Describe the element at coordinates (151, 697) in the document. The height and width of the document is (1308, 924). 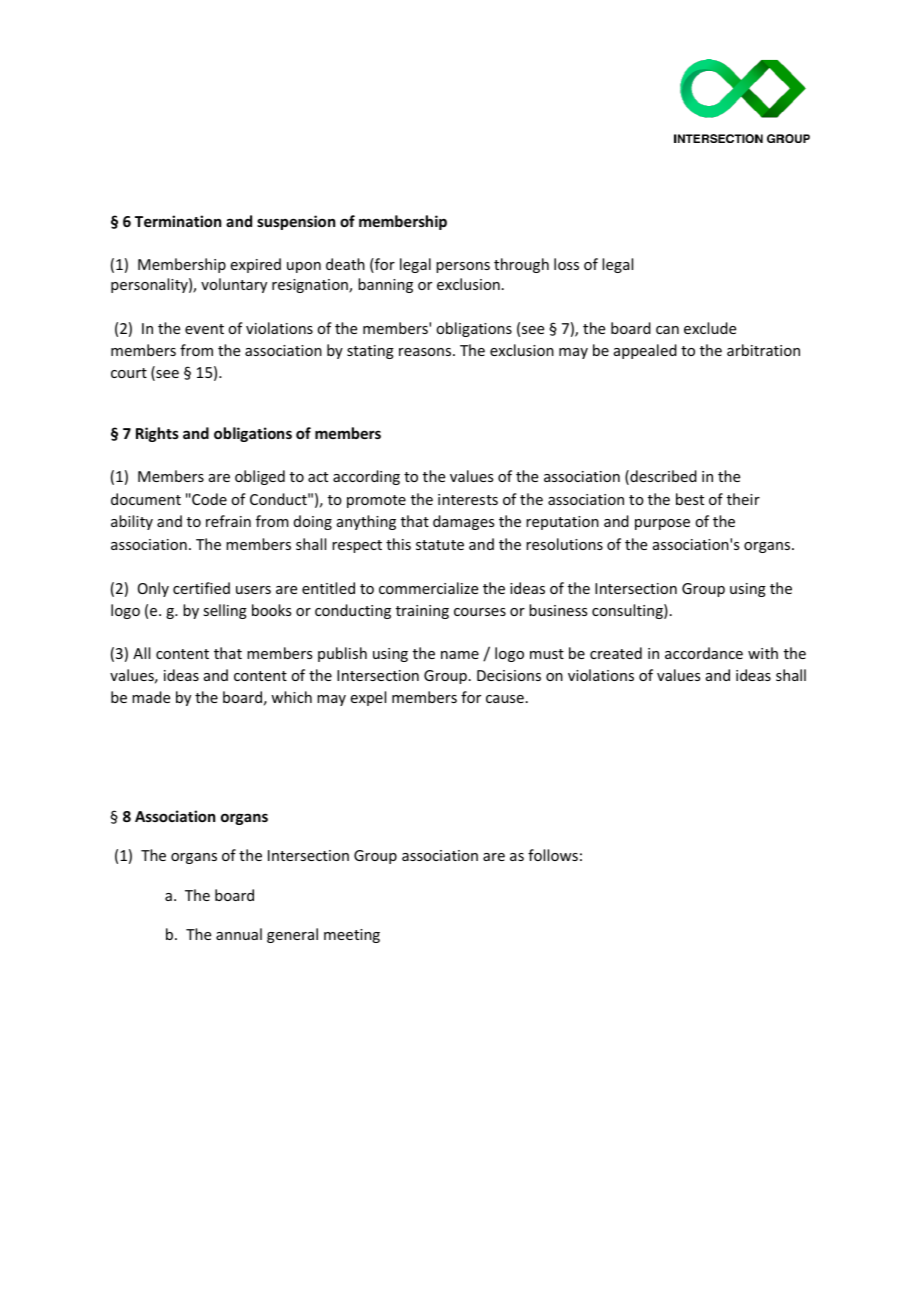
I see `made` at that location.
